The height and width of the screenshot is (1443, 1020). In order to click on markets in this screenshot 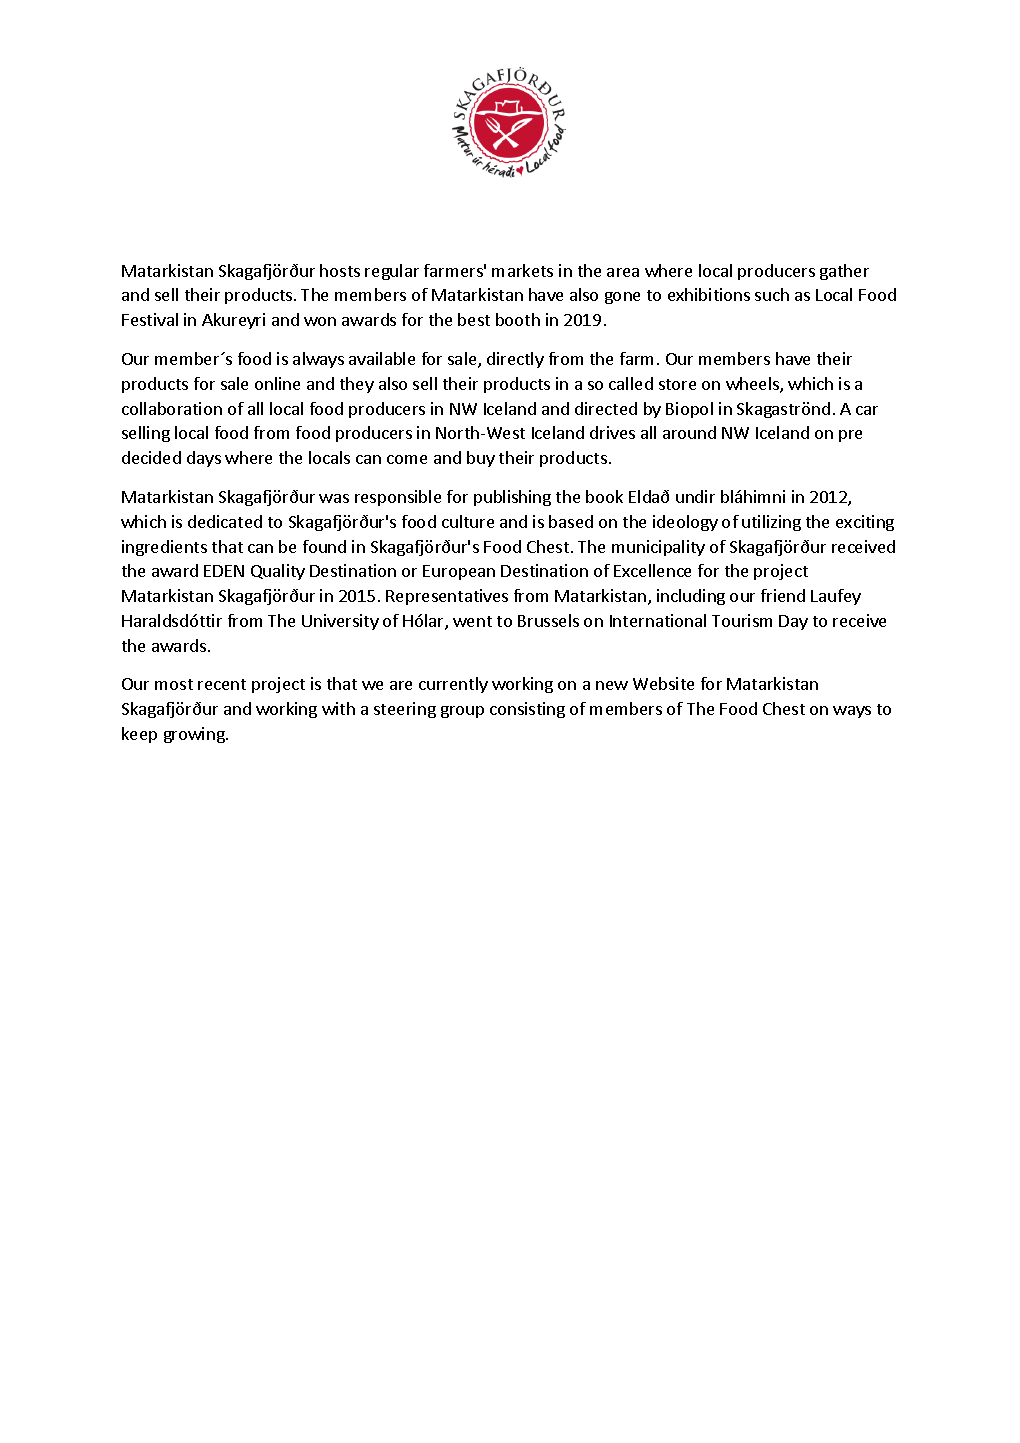, I will do `click(522, 270)`.
